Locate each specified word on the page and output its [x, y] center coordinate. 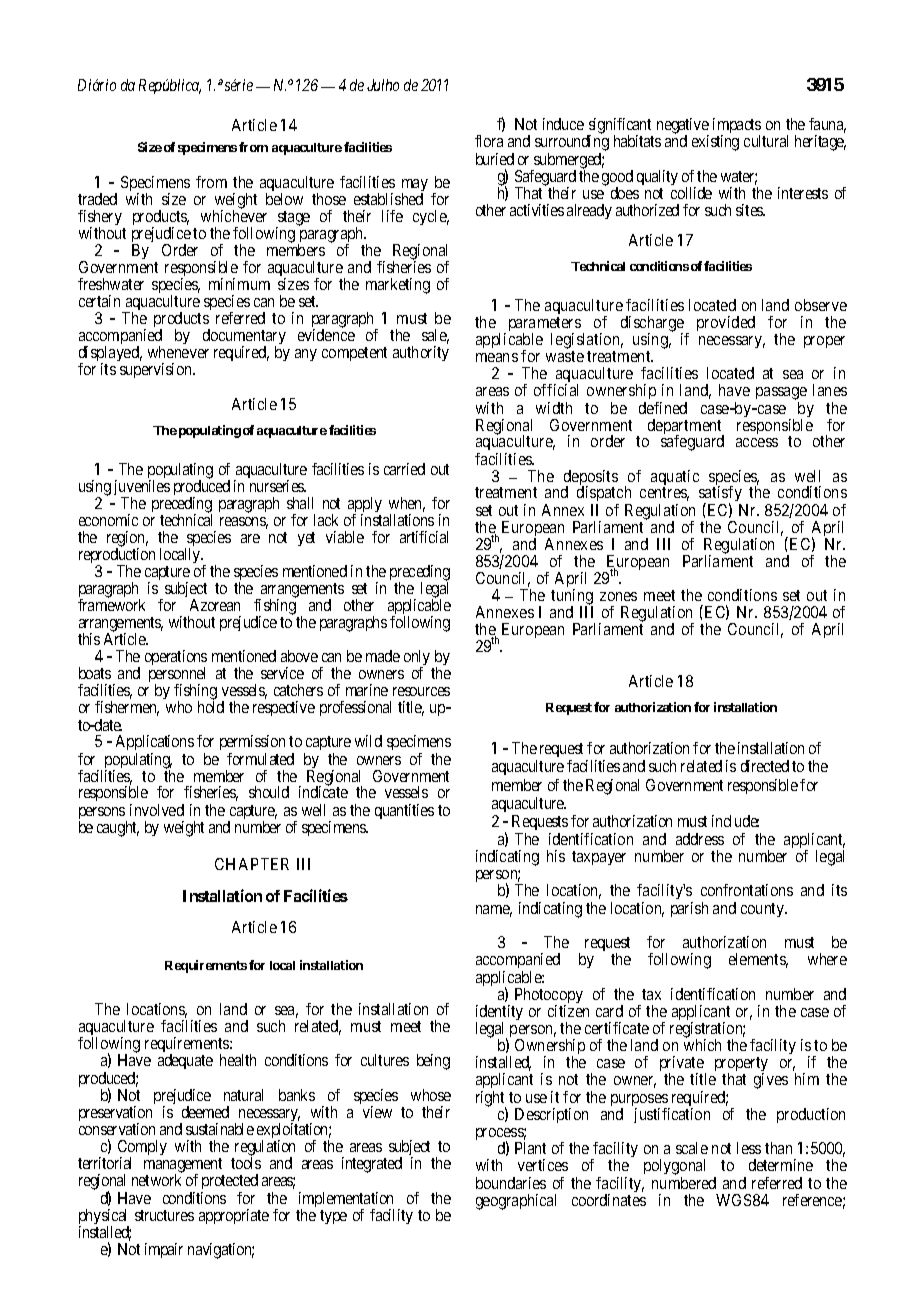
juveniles [142, 489]
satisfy [720, 495]
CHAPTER [252, 864]
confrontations [747, 890]
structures [164, 1215]
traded [97, 199]
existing [715, 143]
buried [495, 159]
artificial [424, 537]
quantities [404, 811]
